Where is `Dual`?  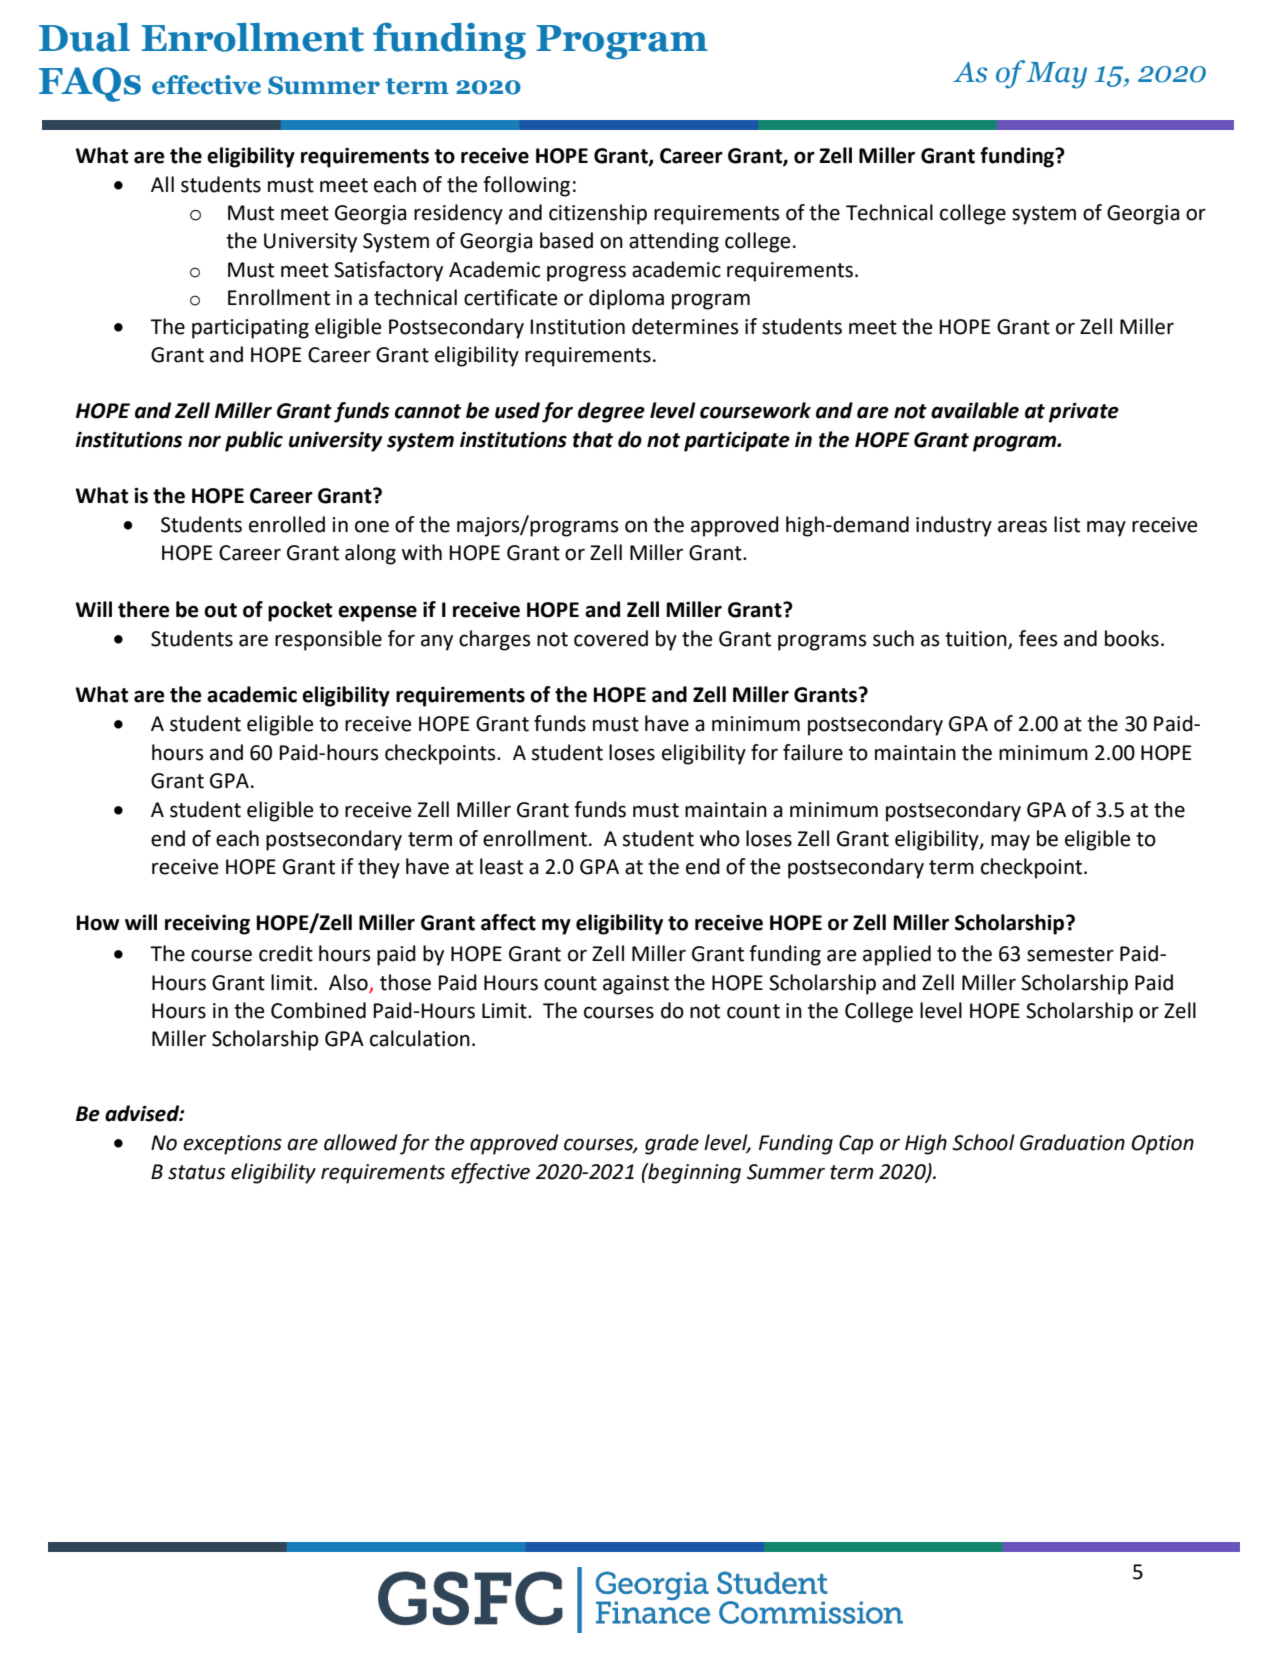 Dual is located at coordinates (84, 37).
